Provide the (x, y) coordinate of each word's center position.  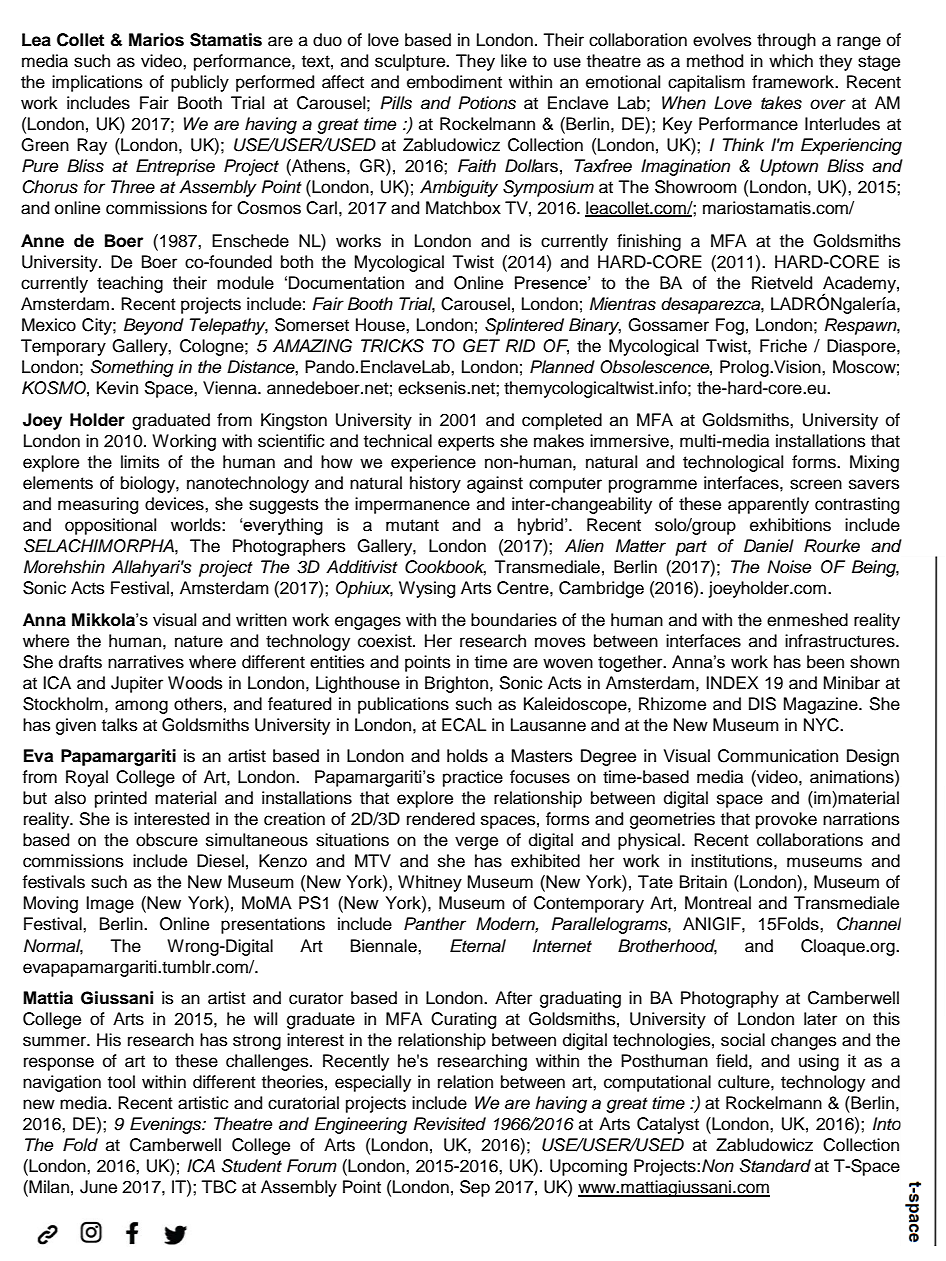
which (791, 61)
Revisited (450, 1124)
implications (97, 83)
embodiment (454, 82)
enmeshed (807, 620)
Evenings (167, 1125)
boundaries (514, 620)
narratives (146, 662)
